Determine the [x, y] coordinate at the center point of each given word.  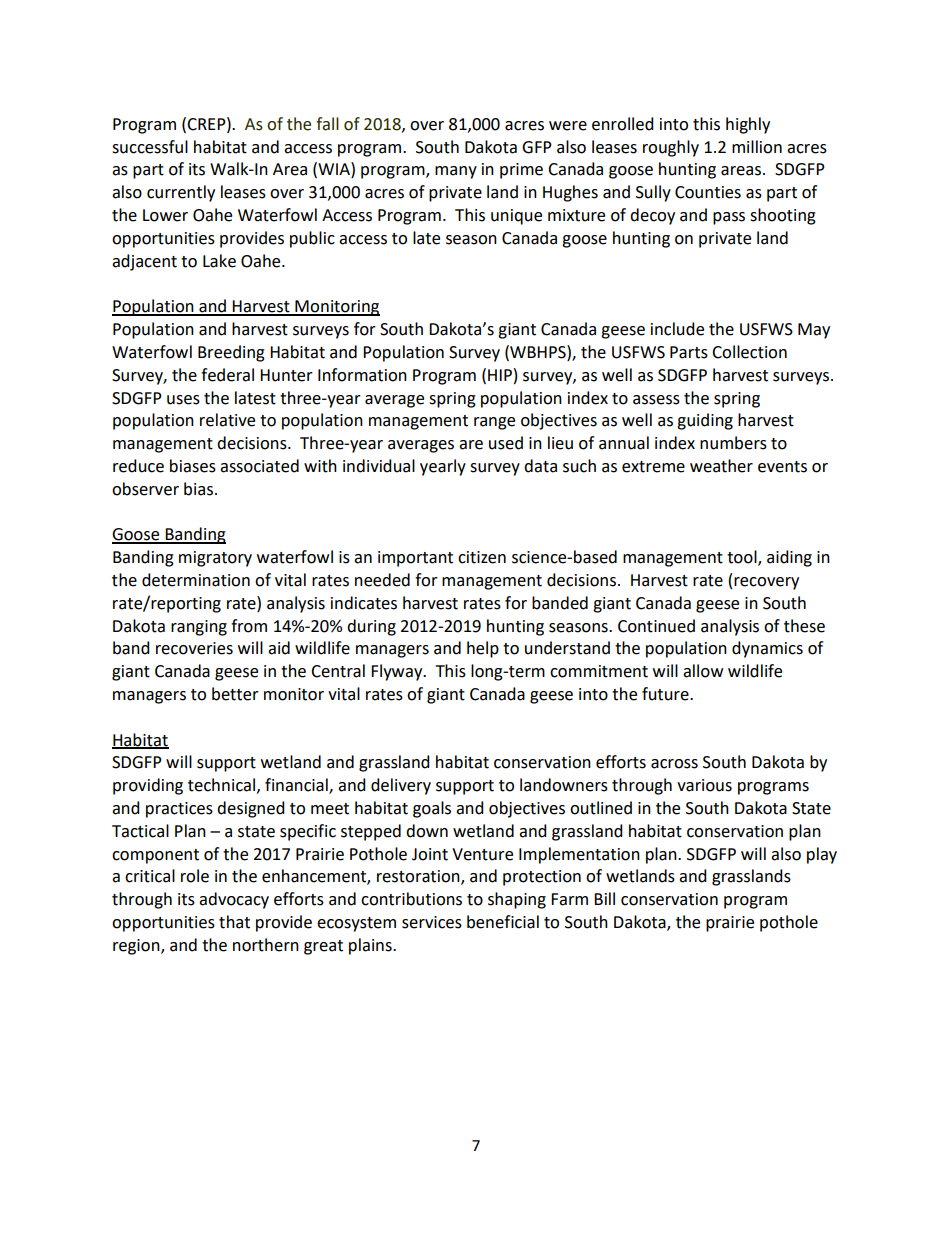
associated [259, 466]
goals [432, 809]
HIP [500, 375]
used [506, 443]
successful [150, 147]
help [483, 649]
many [456, 172]
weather [721, 466]
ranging [199, 628]
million [757, 147]
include [677, 329]
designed [251, 809]
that [234, 922]
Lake [219, 261]
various [704, 785]
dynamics [767, 649]
